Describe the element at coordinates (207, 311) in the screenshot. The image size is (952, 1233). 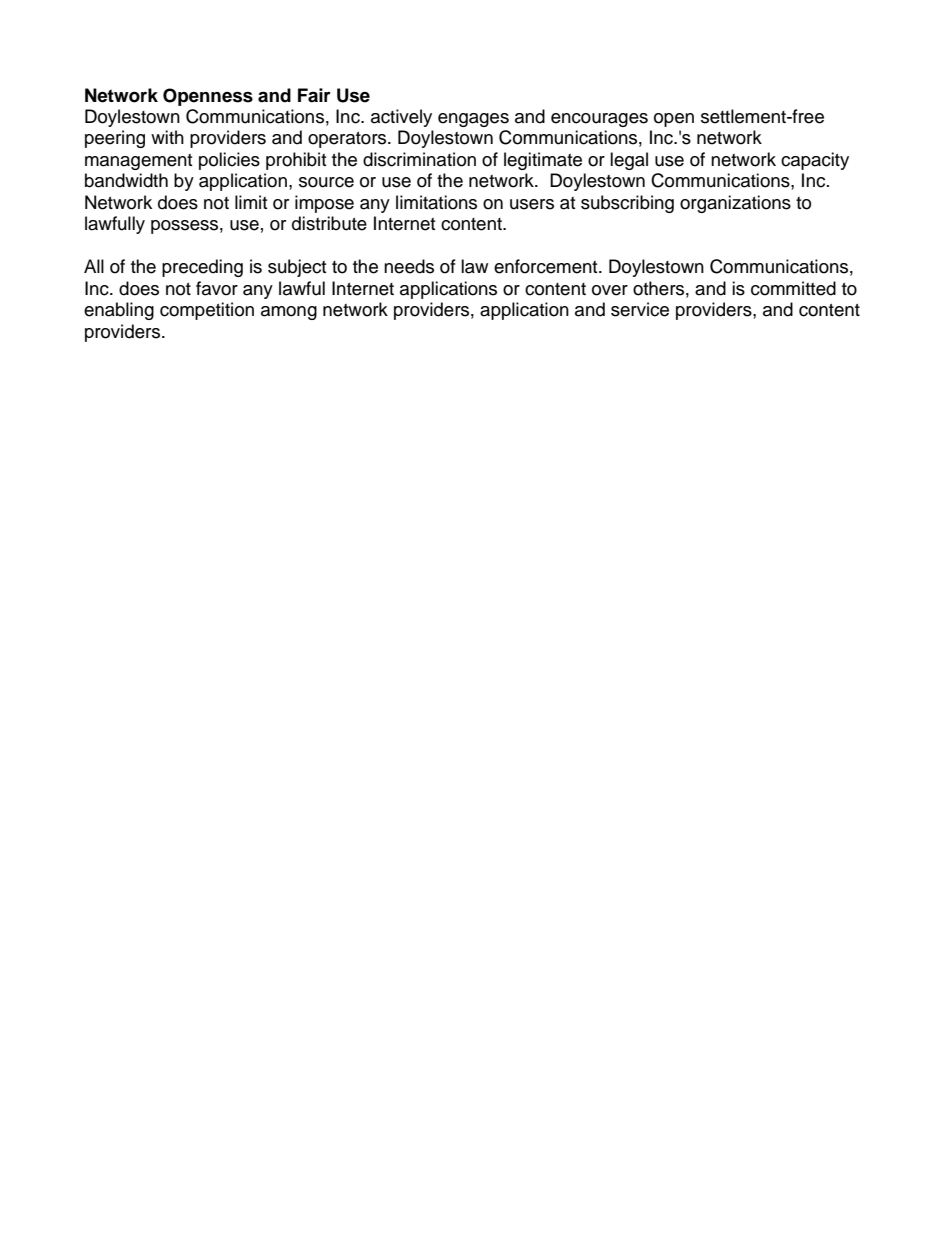
I see `competition` at that location.
